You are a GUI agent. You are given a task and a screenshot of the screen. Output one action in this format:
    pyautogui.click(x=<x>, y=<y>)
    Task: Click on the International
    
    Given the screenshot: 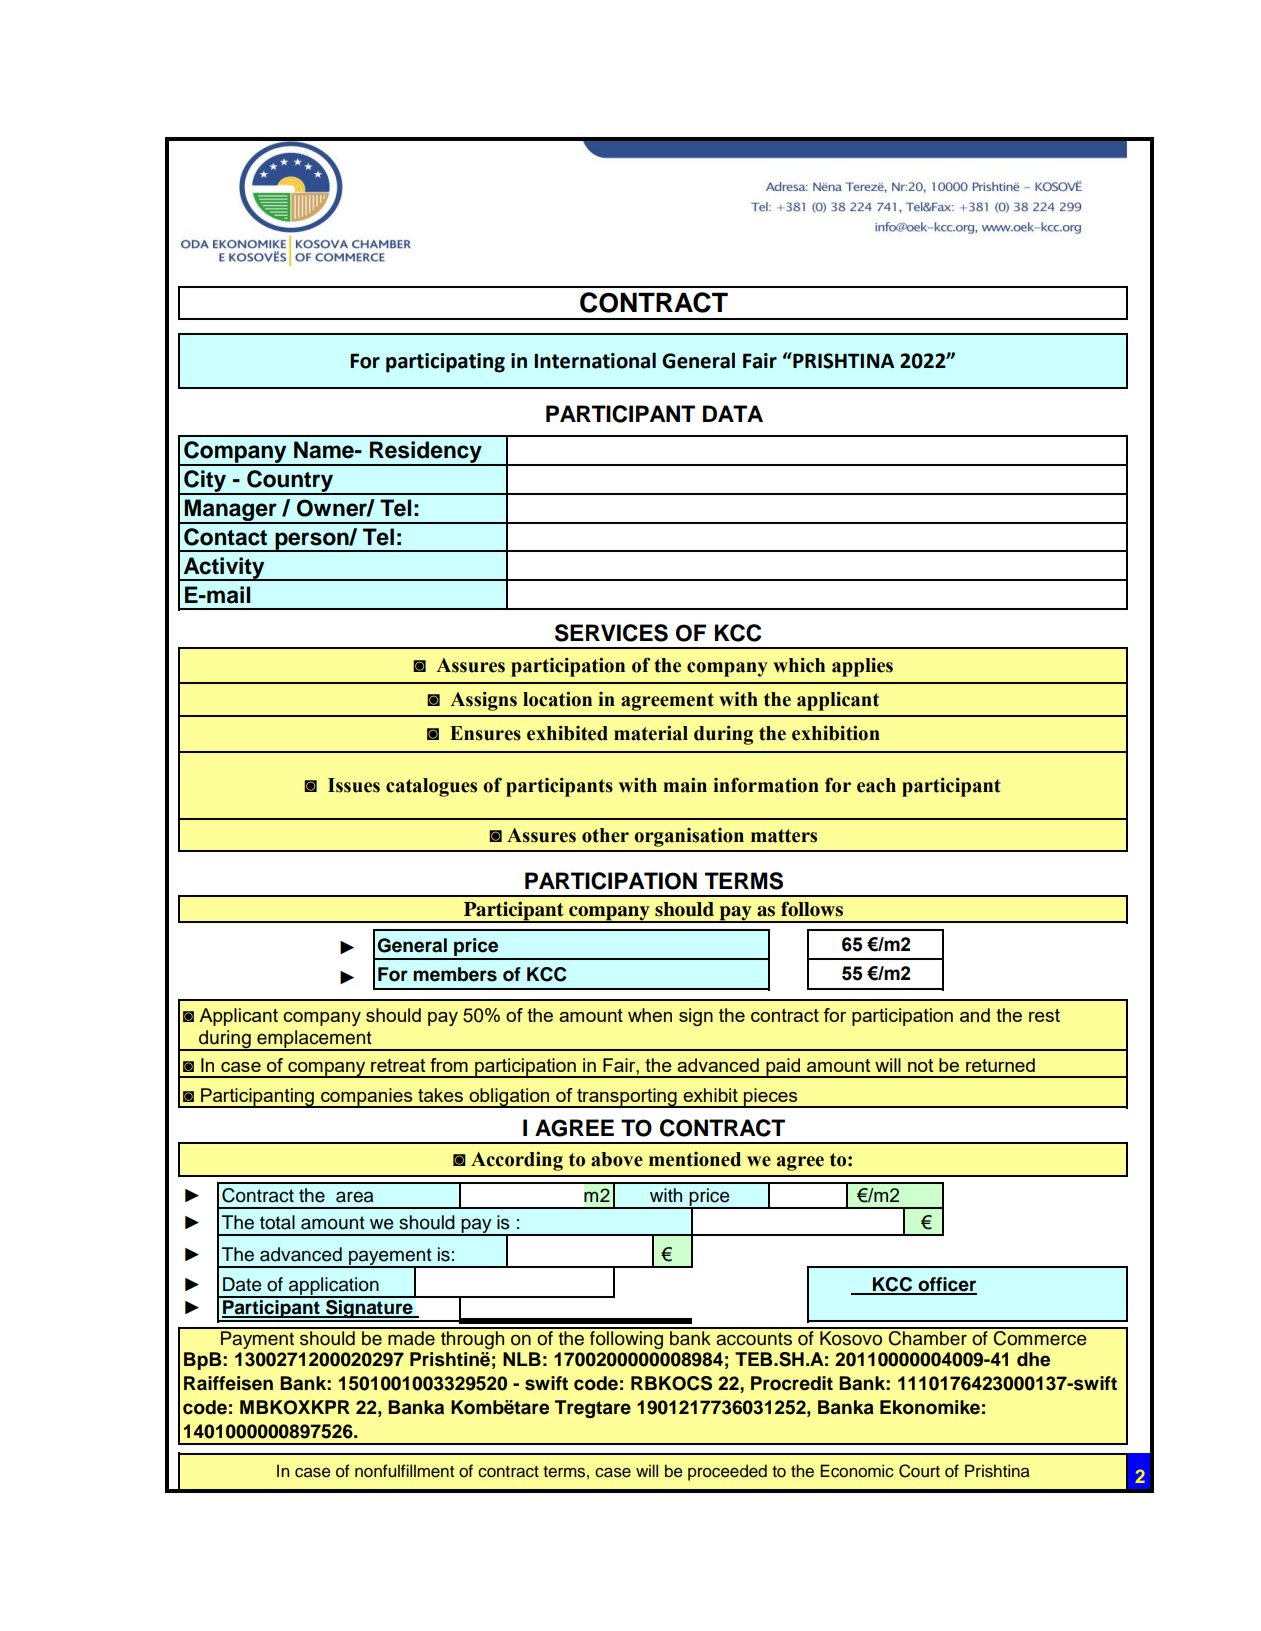 What is the action you would take?
    pyautogui.click(x=595, y=360)
